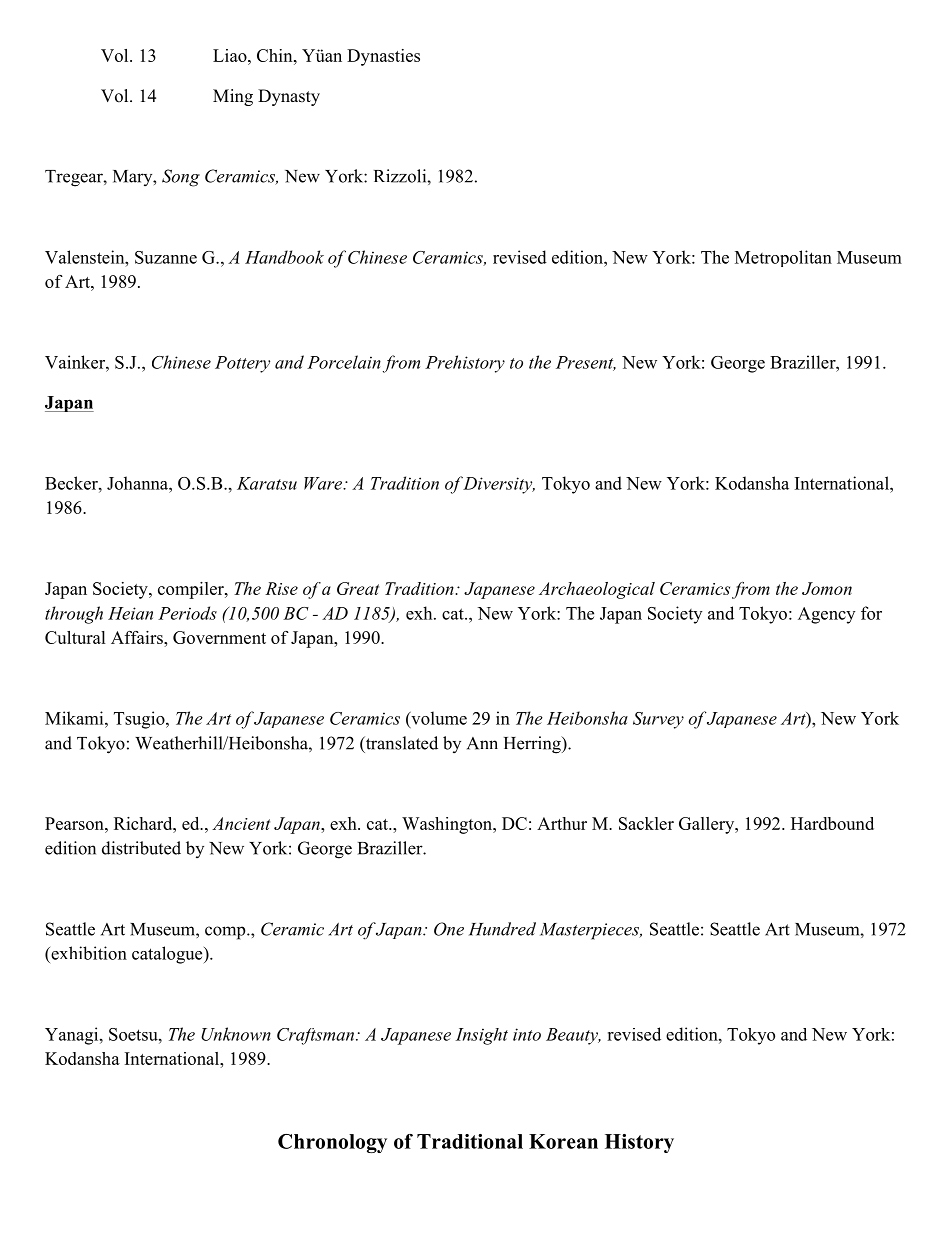 This document has height=1233, width=952. Describe the element at coordinates (187, 613) in the document. I see `Periods` at that location.
